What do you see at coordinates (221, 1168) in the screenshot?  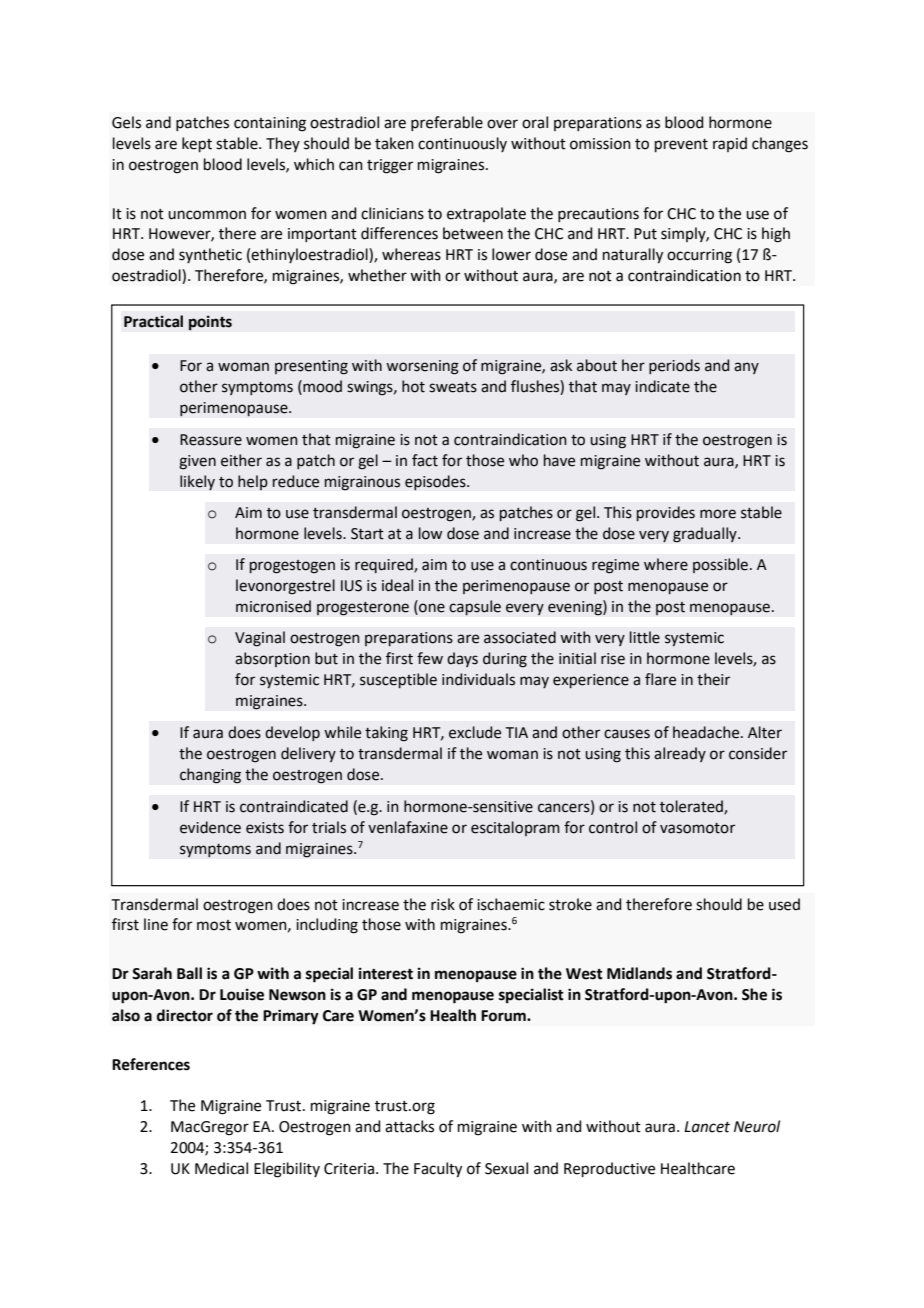 I see `Medical` at bounding box center [221, 1168].
